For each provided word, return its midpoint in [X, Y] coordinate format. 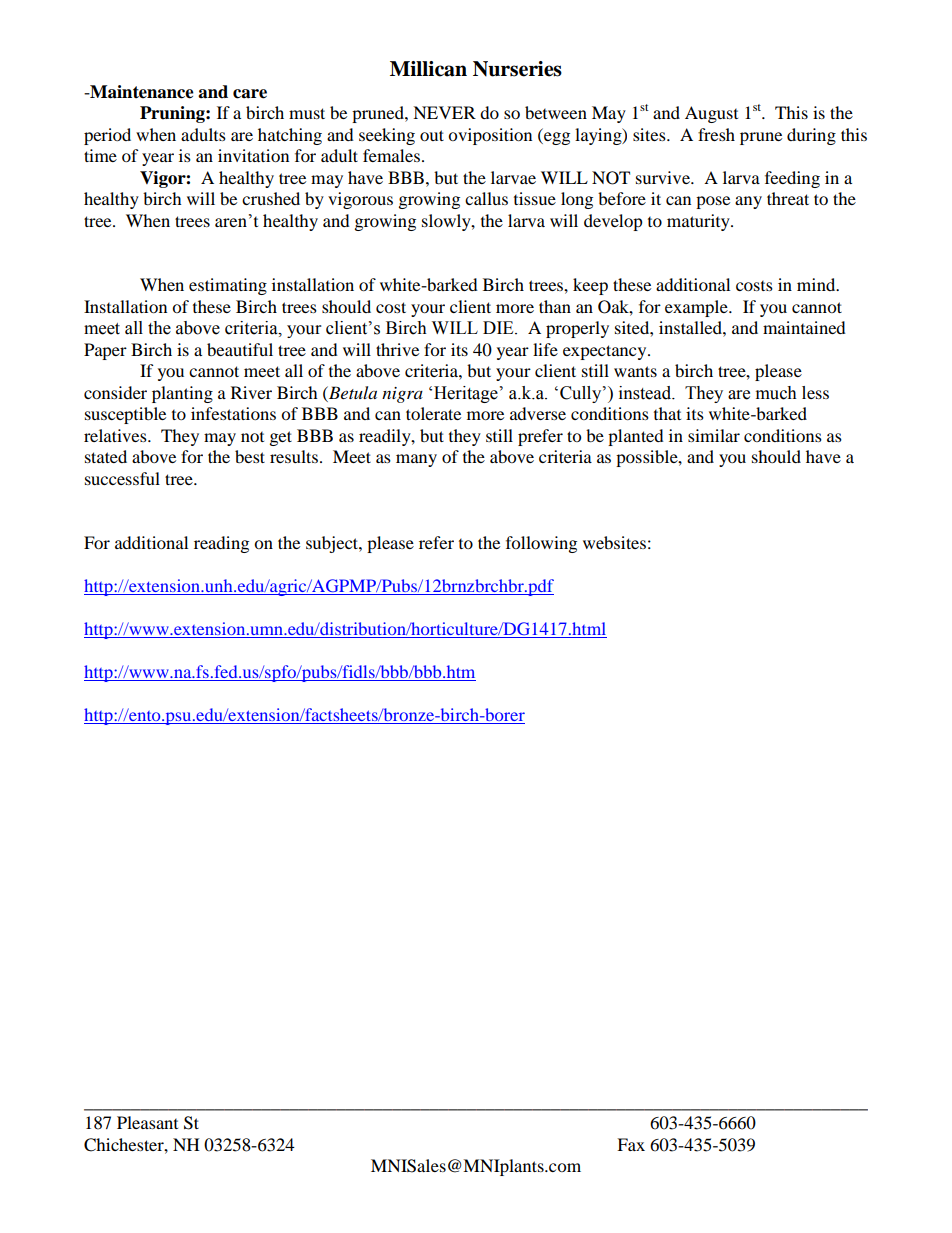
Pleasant [147, 1122]
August [711, 114]
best [250, 456]
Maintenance [141, 92]
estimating [228, 286]
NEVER [444, 112]
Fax [631, 1144]
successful [122, 478]
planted [636, 437]
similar [714, 435]
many [416, 460]
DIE [499, 327]
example [697, 308]
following [541, 544]
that [667, 413]
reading [221, 544]
